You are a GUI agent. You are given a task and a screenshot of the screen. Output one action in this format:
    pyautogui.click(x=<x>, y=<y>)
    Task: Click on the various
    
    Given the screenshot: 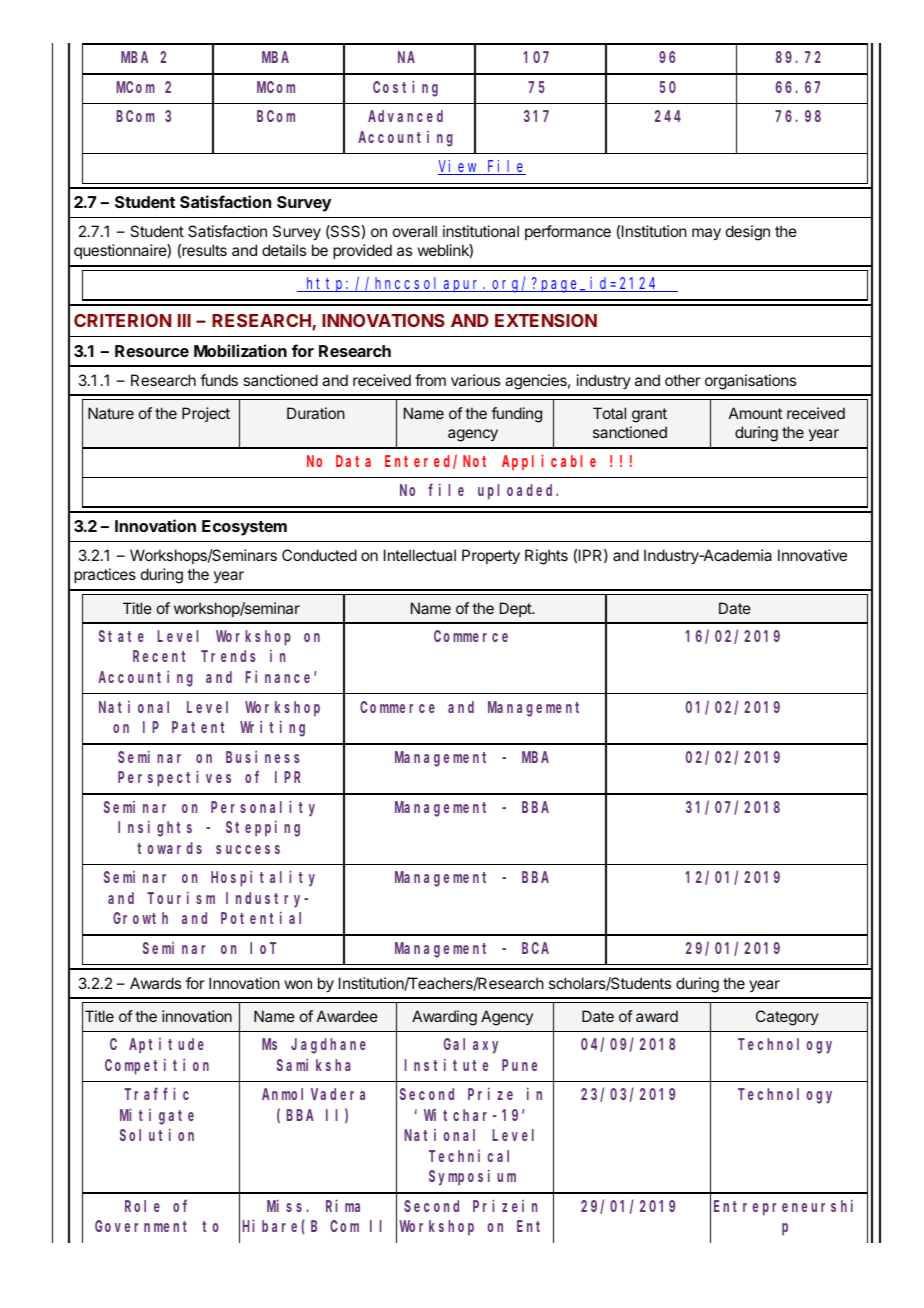 What is the action you would take?
    pyautogui.click(x=475, y=380)
